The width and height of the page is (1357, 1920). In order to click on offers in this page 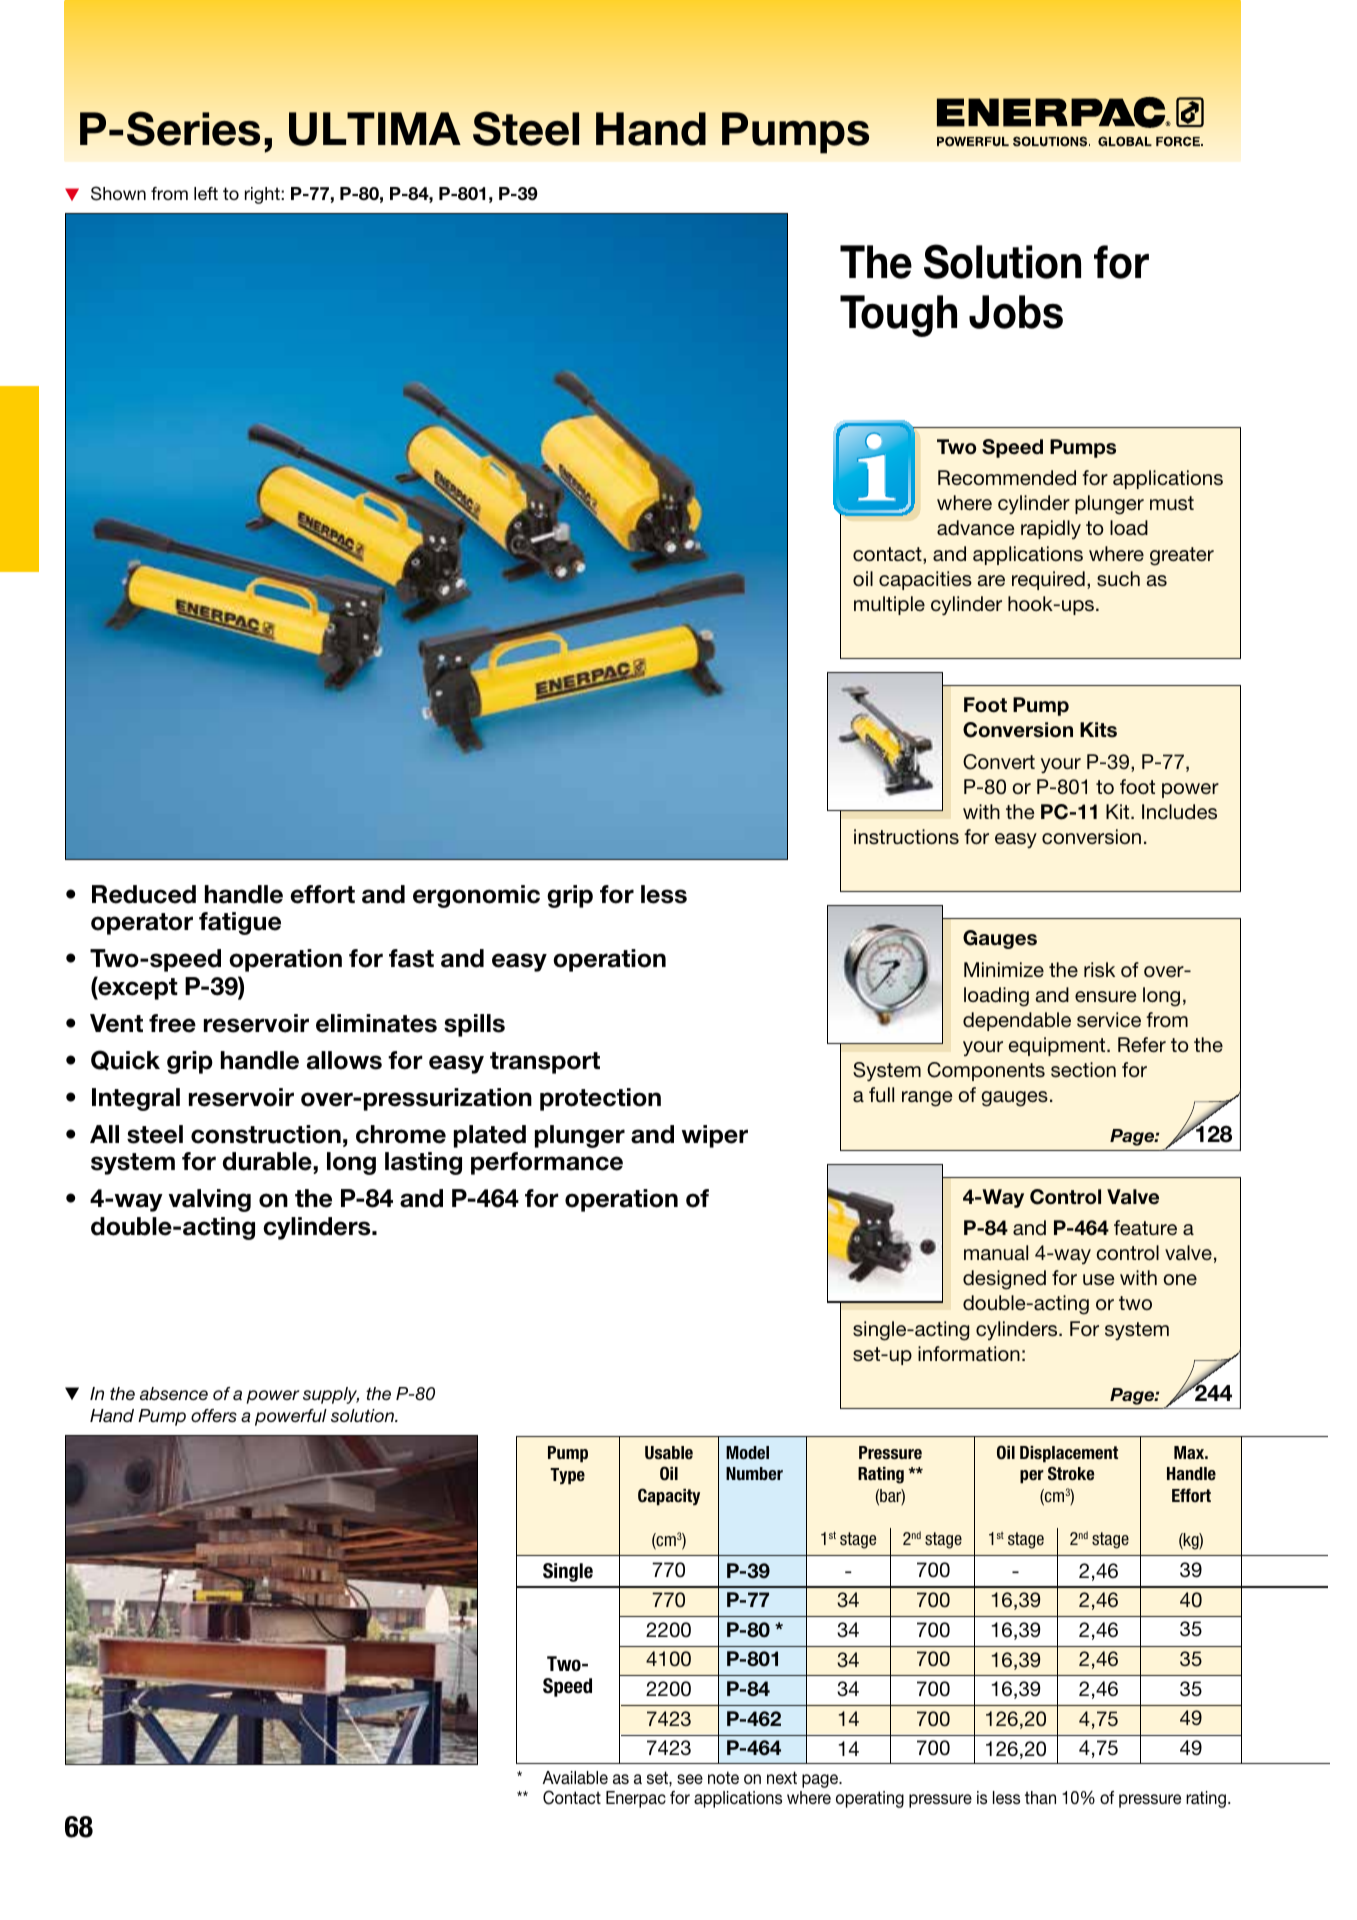, I will do `click(214, 1415)`.
